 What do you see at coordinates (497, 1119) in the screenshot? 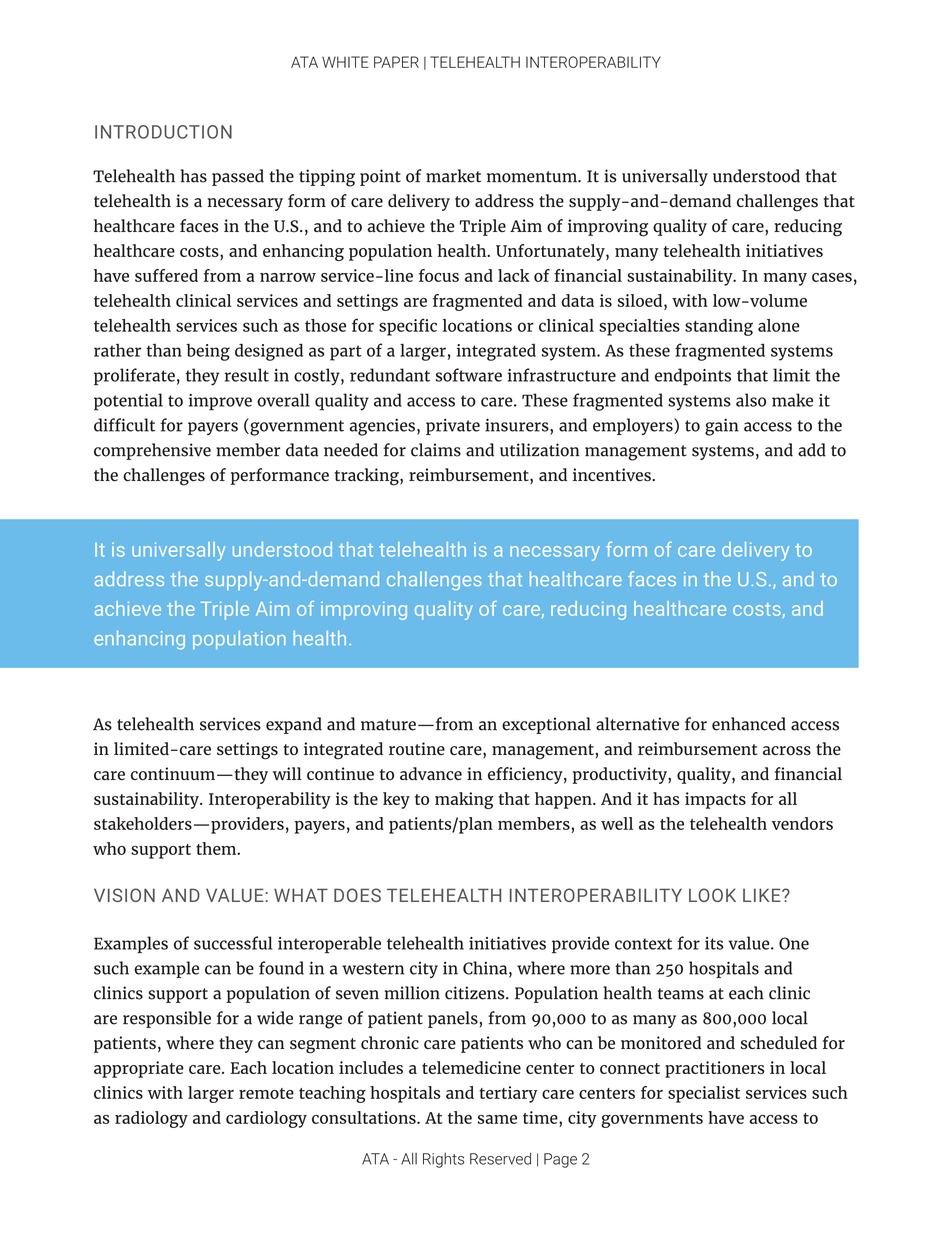
I see `same` at bounding box center [497, 1119].
